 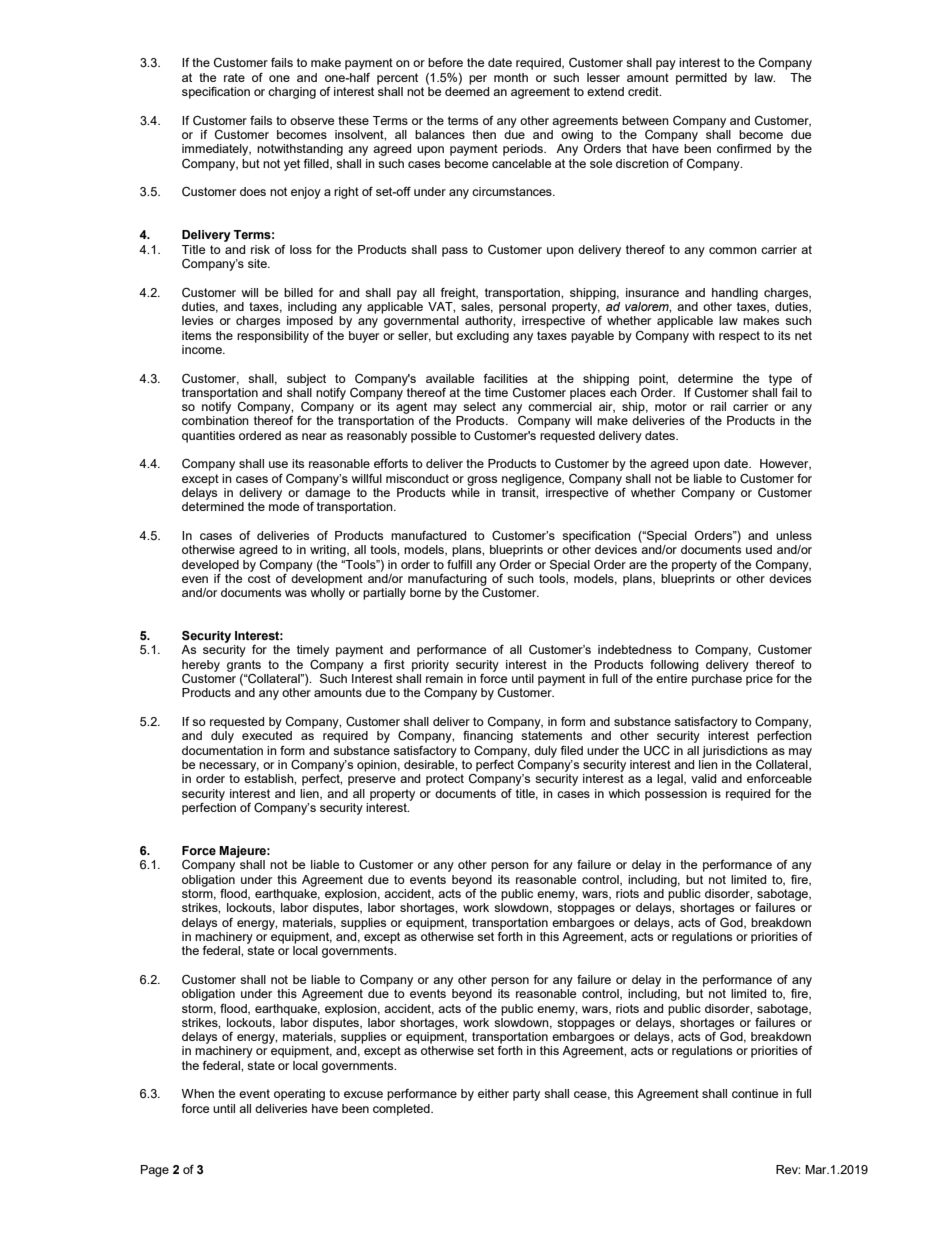 What do you see at coordinates (299, 1095) in the document?
I see `operating` at bounding box center [299, 1095].
